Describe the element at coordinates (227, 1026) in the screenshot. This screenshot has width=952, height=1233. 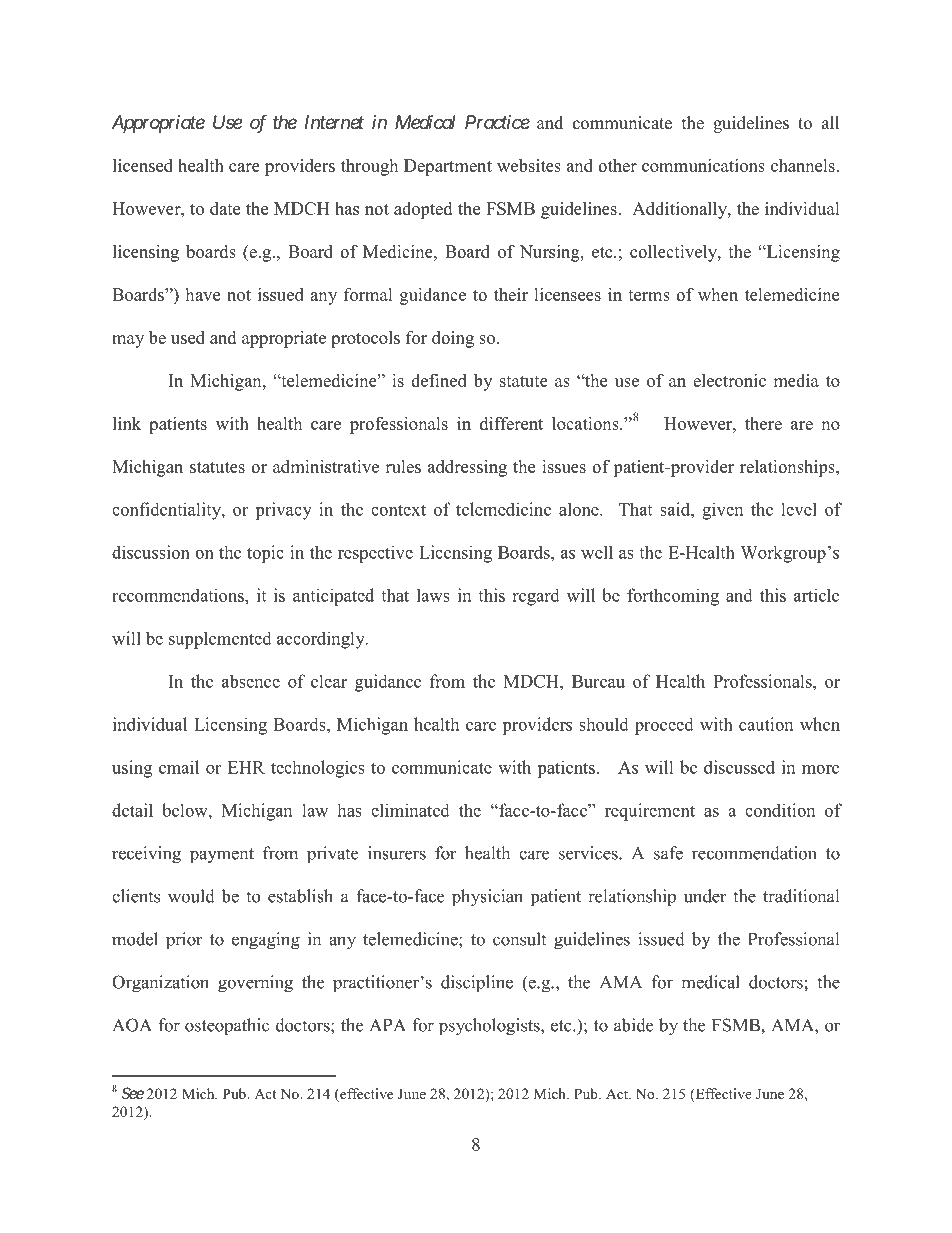
I see `osteopathic` at that location.
